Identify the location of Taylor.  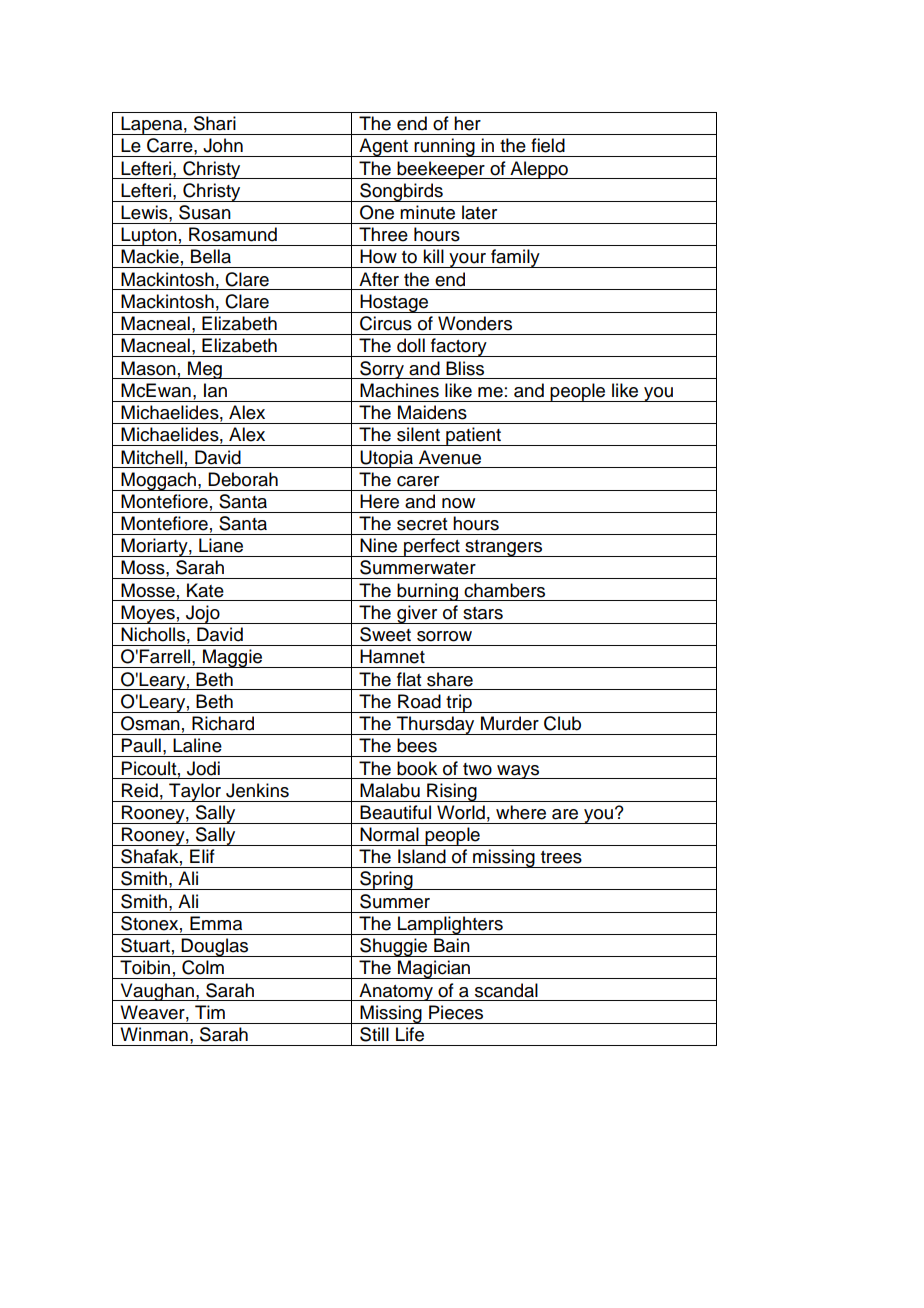
(195, 792).
